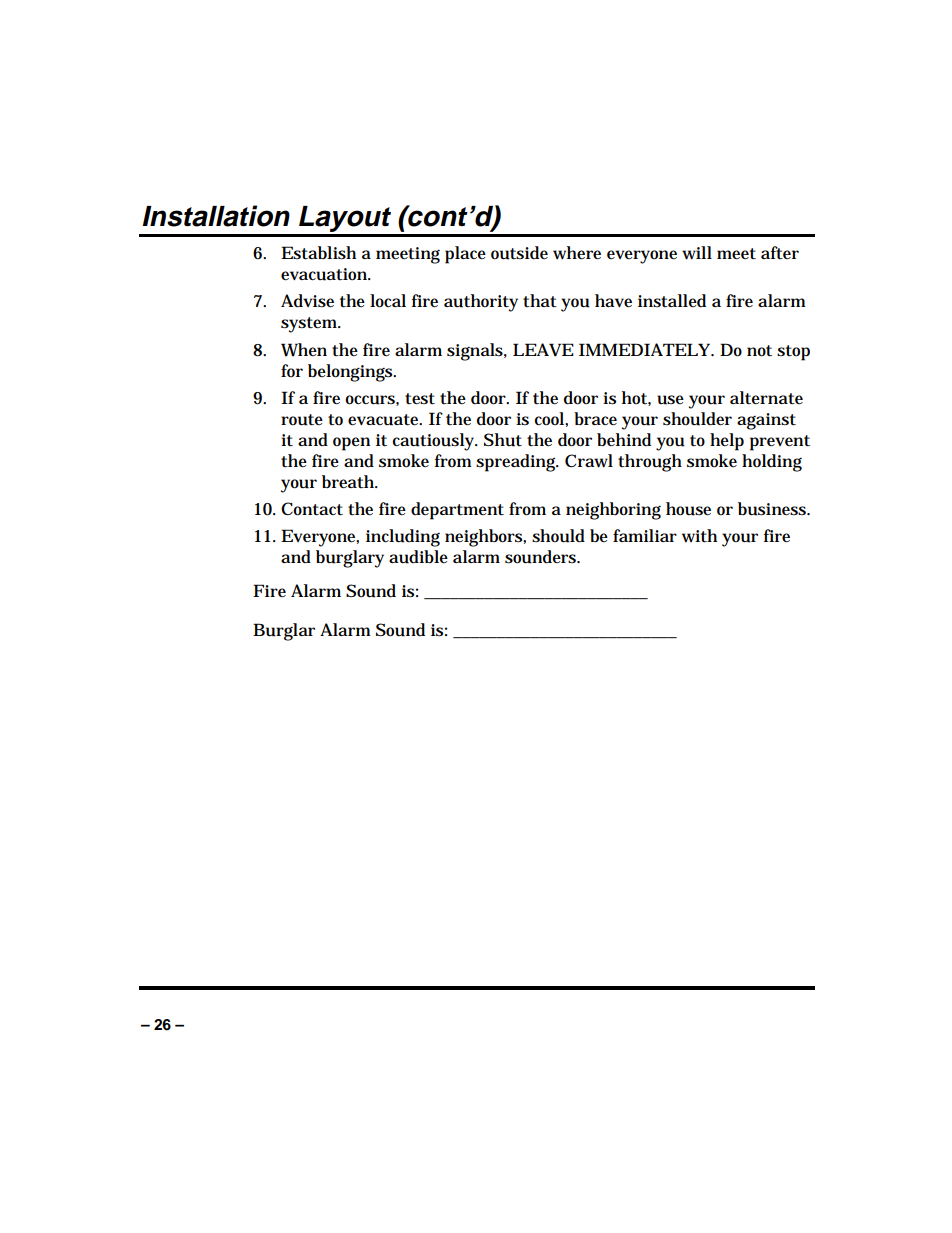 This screenshot has height=1233, width=952. Describe the element at coordinates (385, 420) in the screenshot. I see `evacuate` at that location.
